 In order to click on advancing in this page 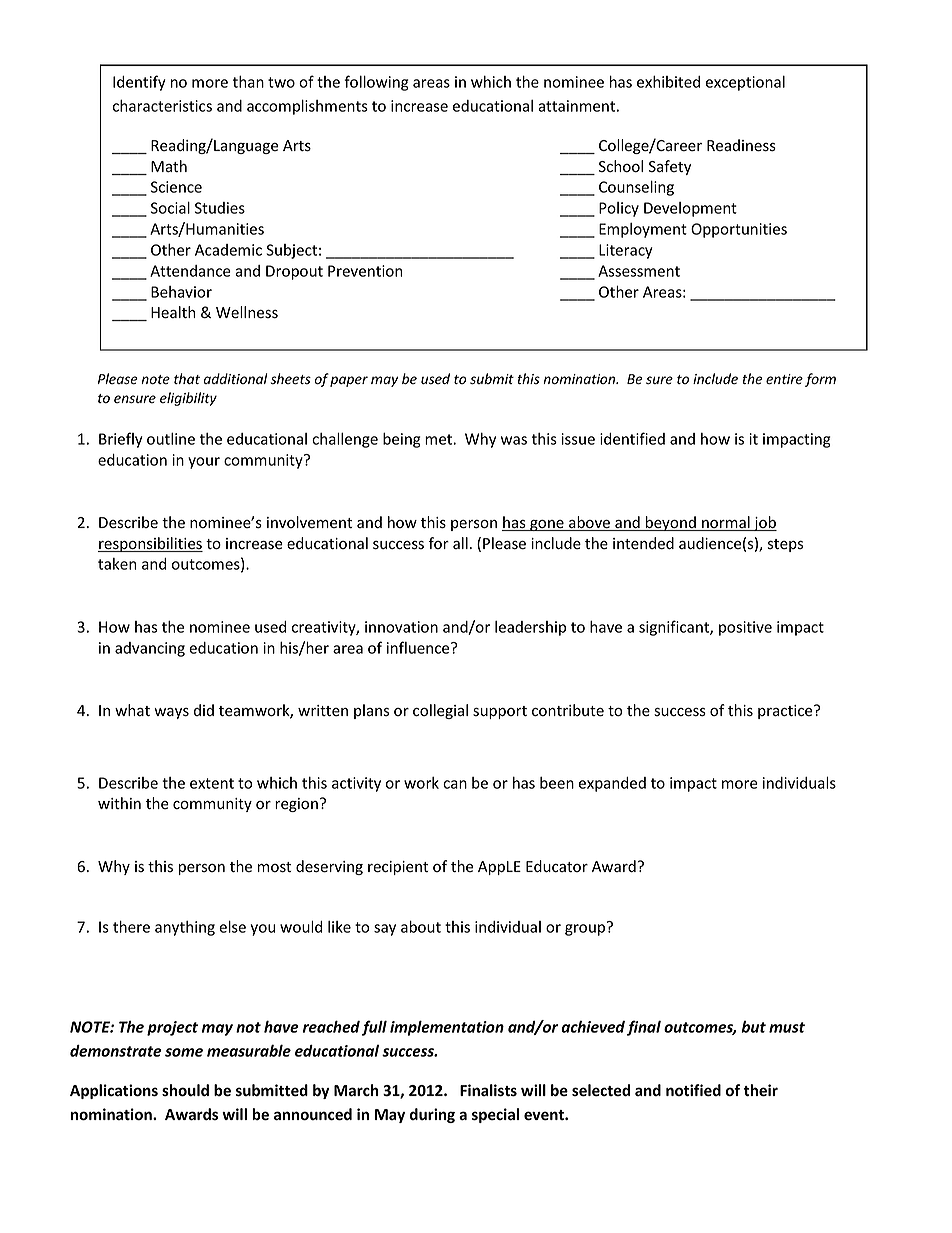, I will do `click(150, 649)`.
